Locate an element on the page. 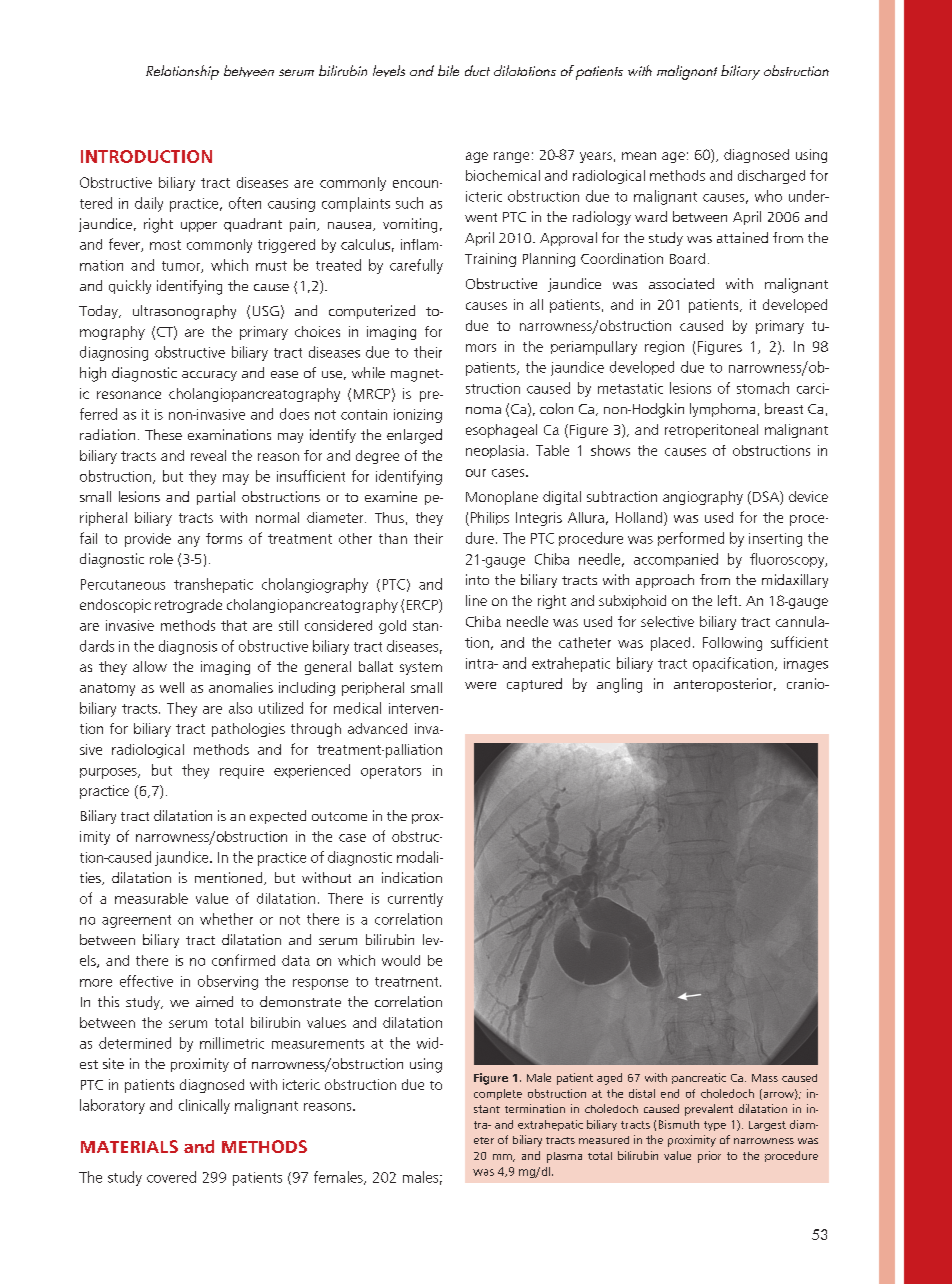 This page has width=952, height=1284. mean is located at coordinates (639, 156).
